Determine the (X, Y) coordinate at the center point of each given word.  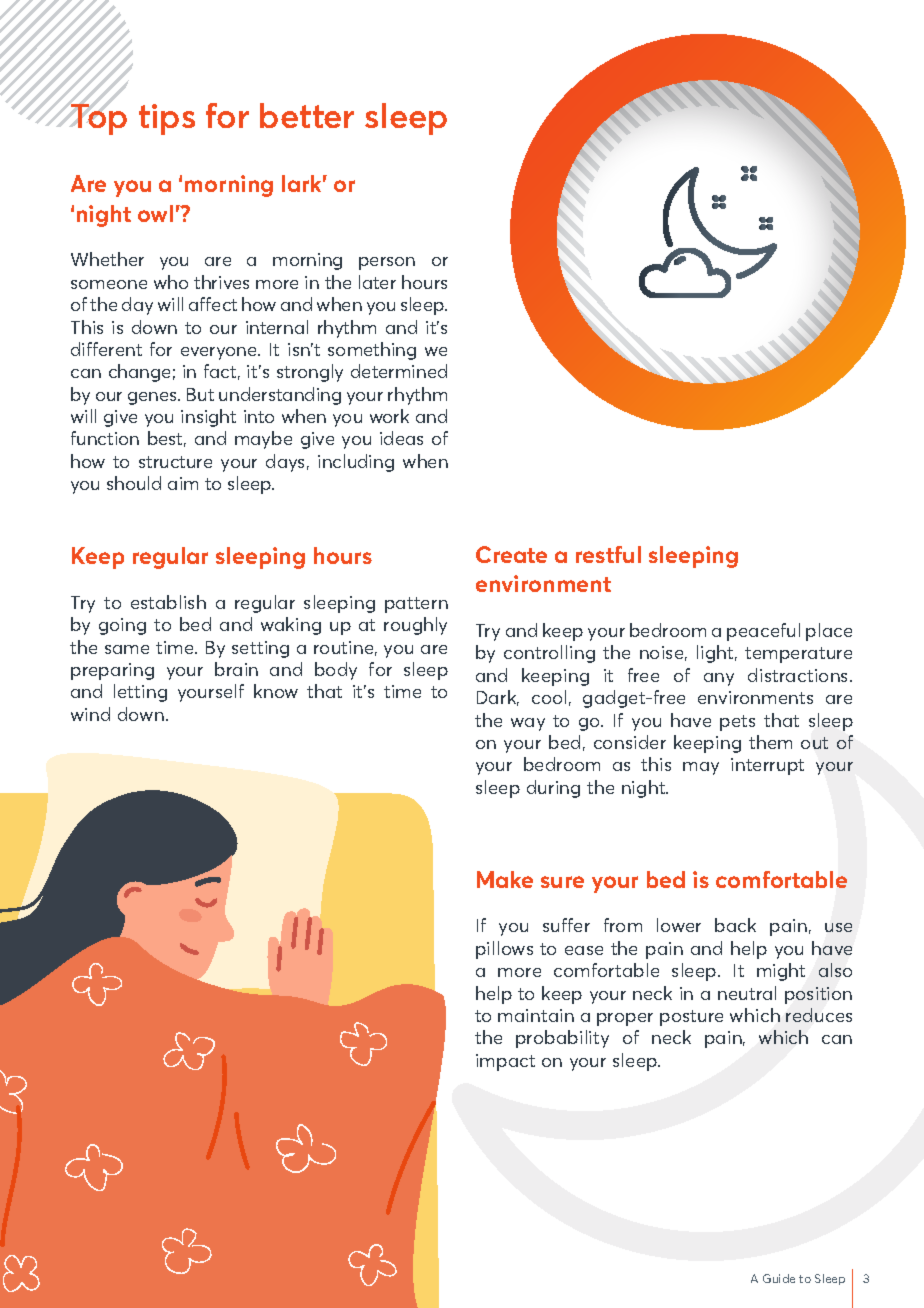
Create (511, 554)
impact (505, 1062)
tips (167, 119)
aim (183, 483)
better (307, 115)
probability (562, 1039)
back (735, 925)
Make (505, 879)
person (387, 263)
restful (608, 554)
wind (90, 714)
